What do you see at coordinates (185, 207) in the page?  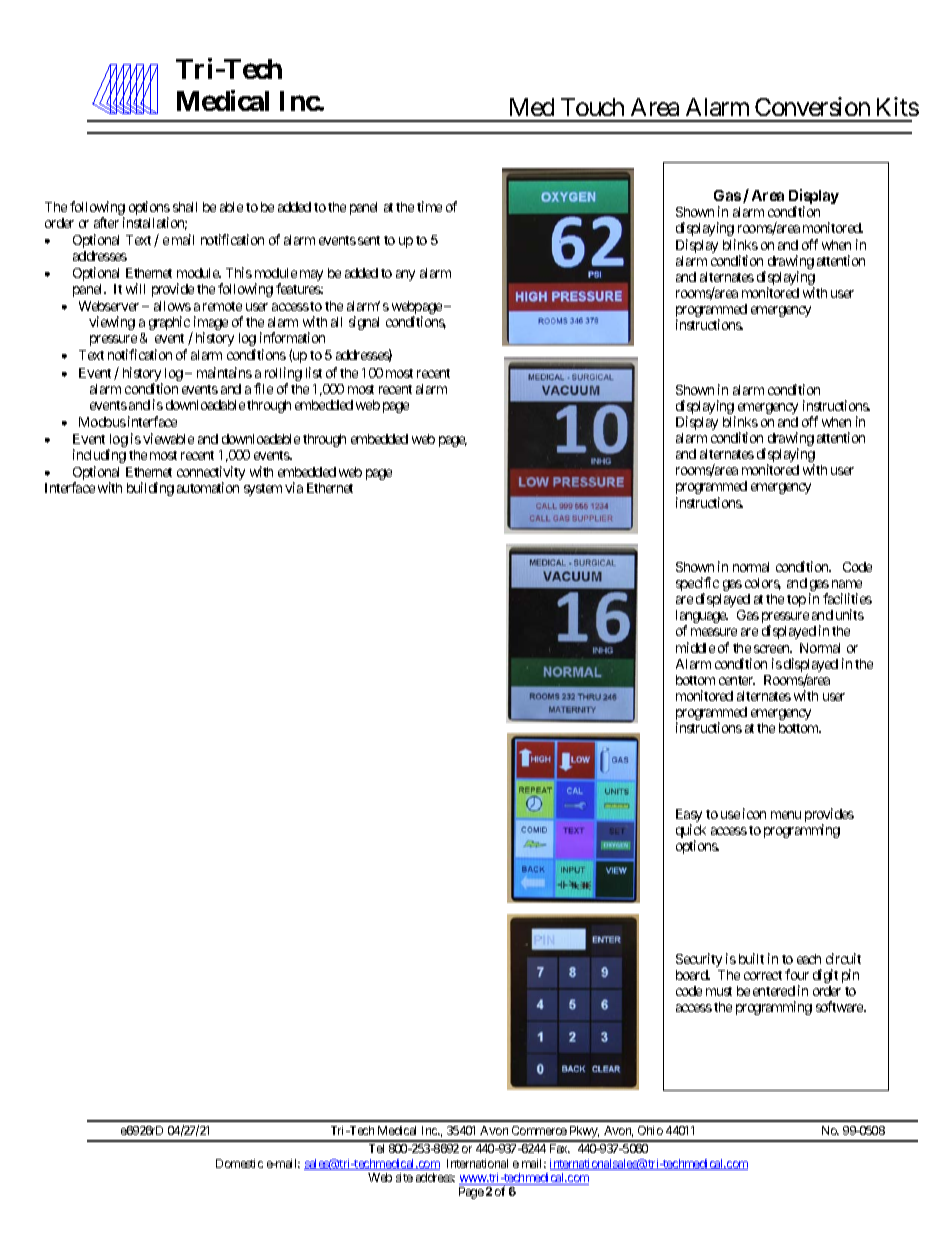 I see `shall` at bounding box center [185, 207].
